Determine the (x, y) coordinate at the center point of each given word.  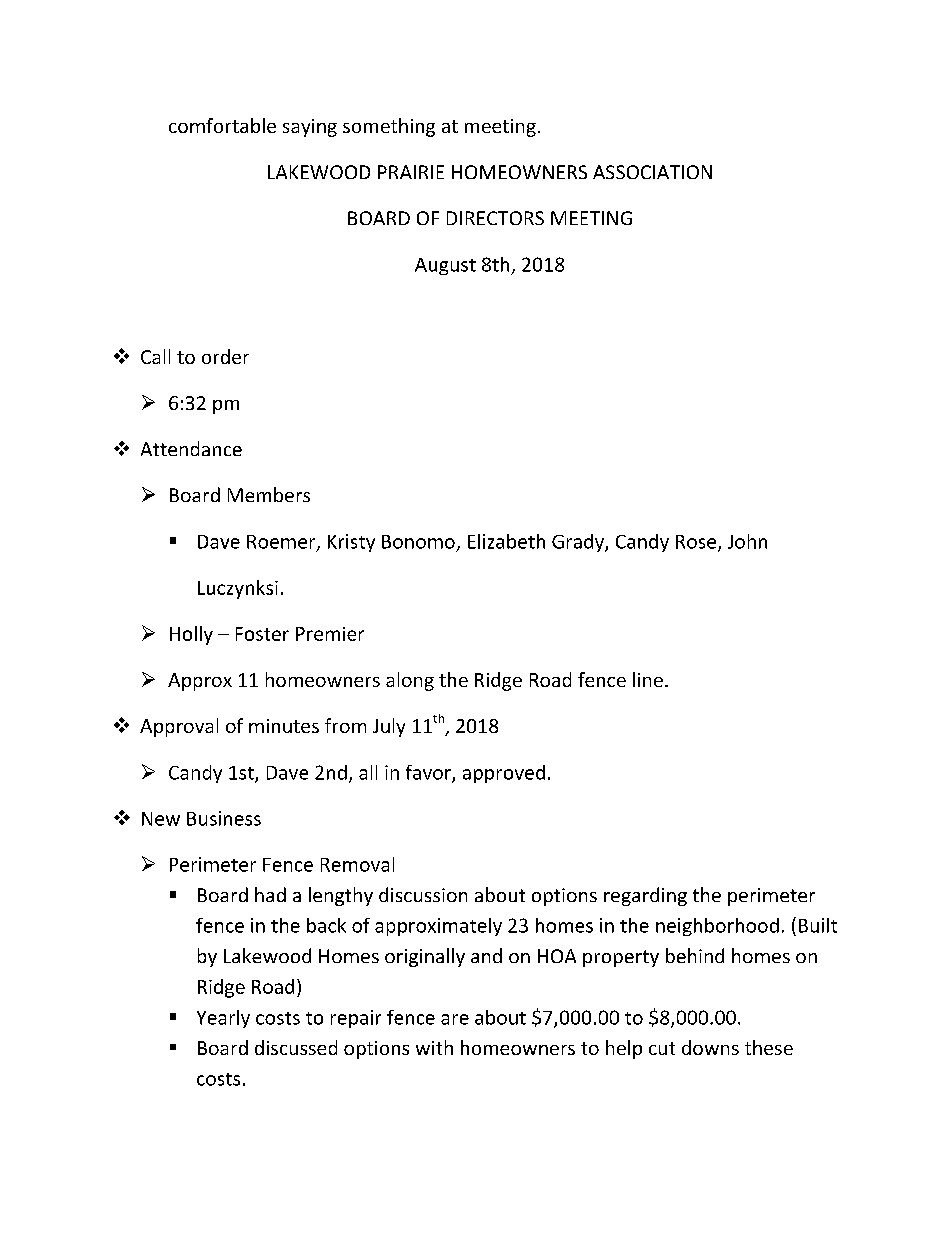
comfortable (222, 125)
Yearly (223, 1019)
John (747, 541)
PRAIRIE (411, 172)
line (648, 679)
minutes (284, 726)
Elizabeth (506, 541)
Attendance (191, 448)
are (455, 1019)
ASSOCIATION (652, 172)
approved (504, 774)
